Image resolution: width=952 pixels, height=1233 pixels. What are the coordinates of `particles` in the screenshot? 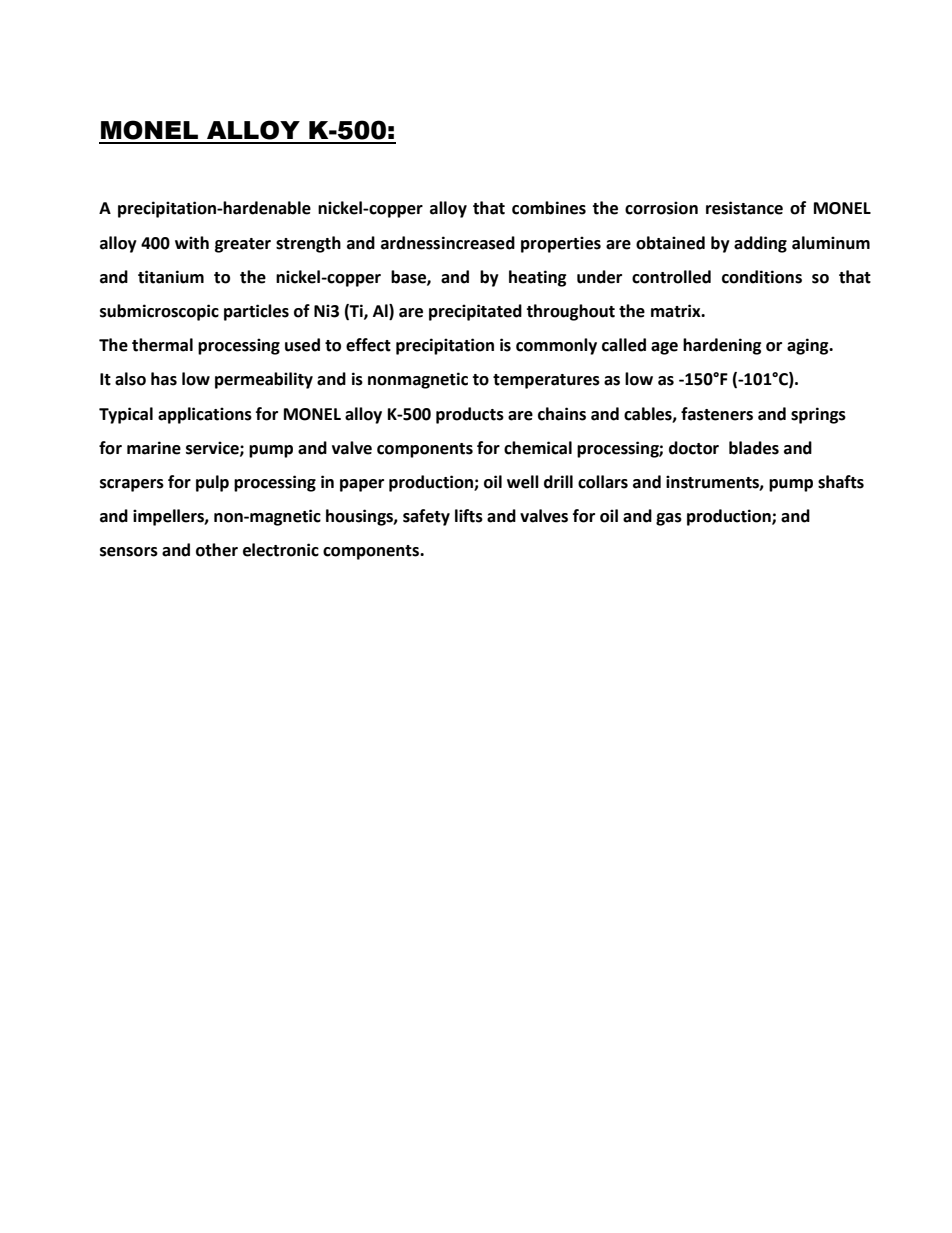 It's located at (256, 312).
